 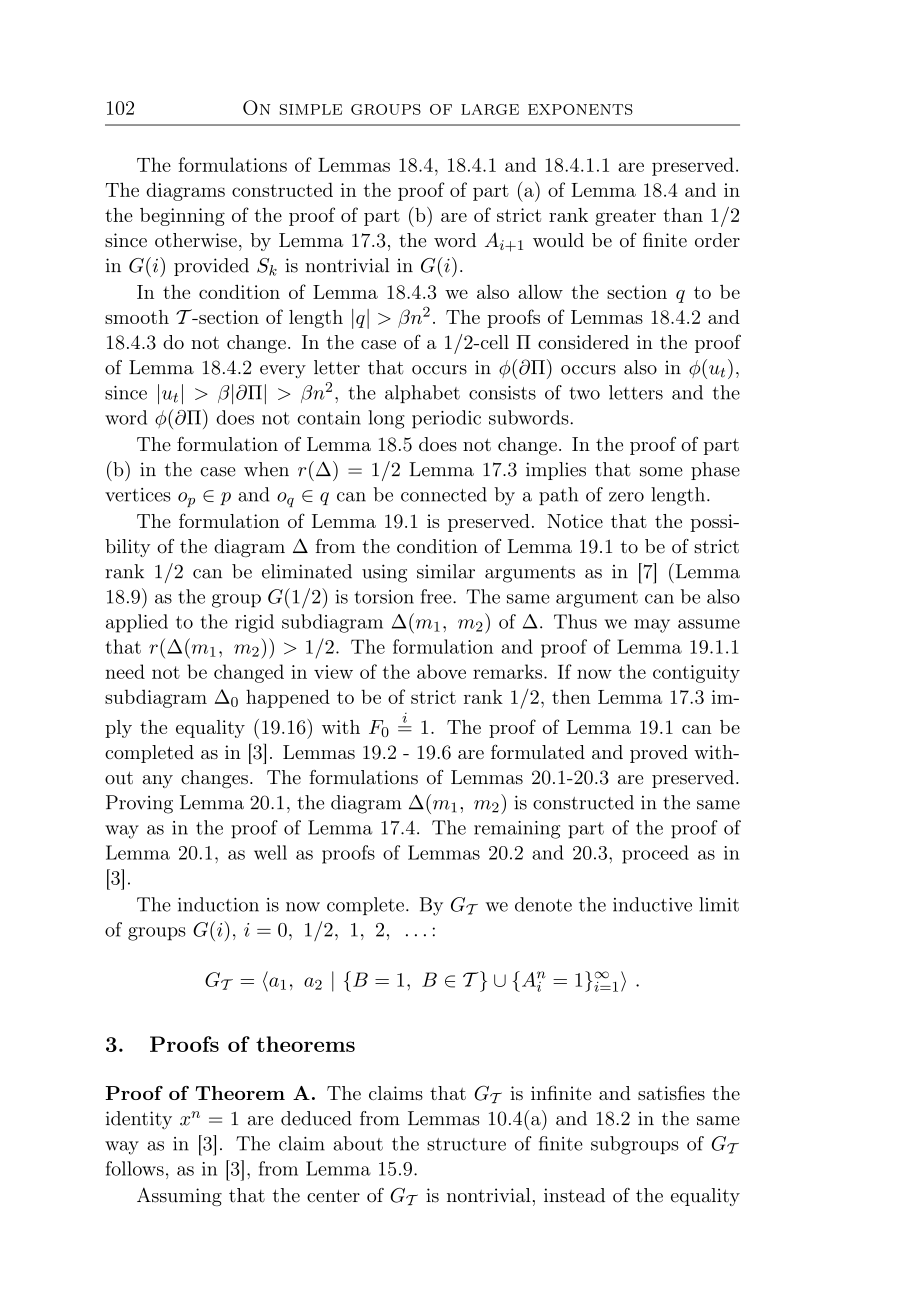 I want to click on connected, so click(x=444, y=494).
